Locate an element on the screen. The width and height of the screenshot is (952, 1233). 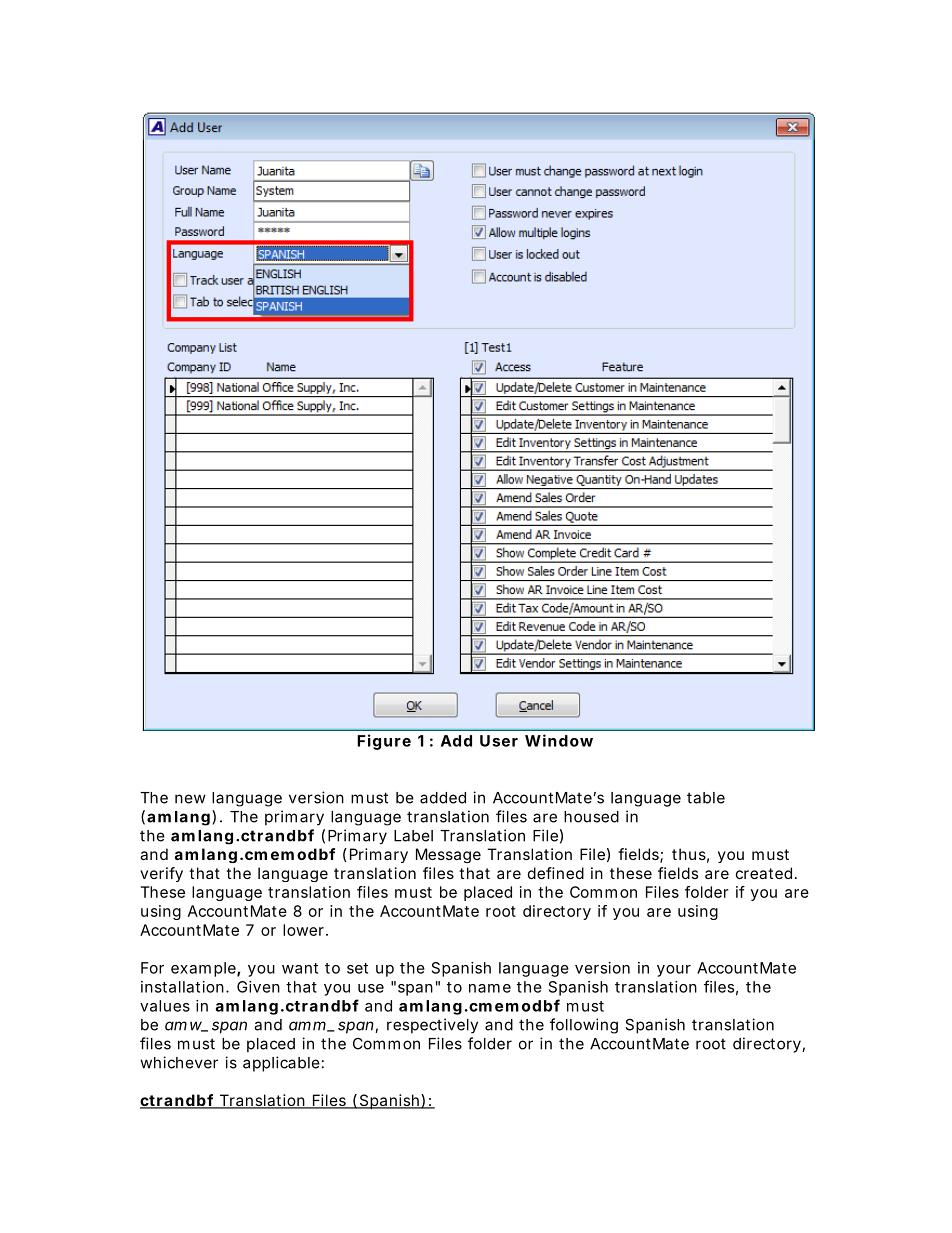
your is located at coordinates (674, 971).
